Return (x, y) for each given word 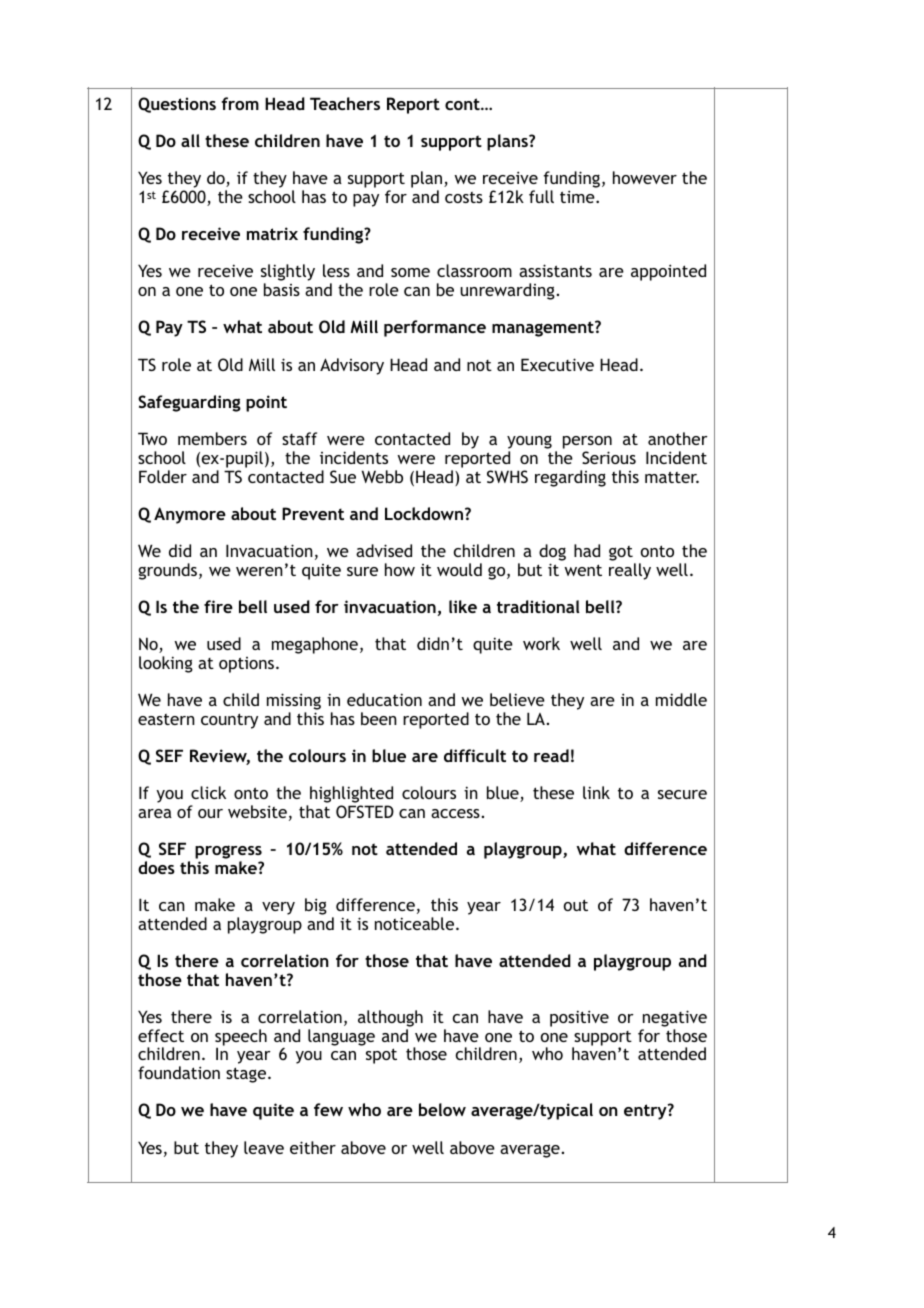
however (645, 177)
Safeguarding (189, 403)
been (379, 718)
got (622, 555)
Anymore (190, 515)
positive (579, 1018)
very (278, 908)
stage (247, 1075)
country (229, 721)
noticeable (416, 923)
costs (464, 197)
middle (681, 699)
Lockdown (424, 513)
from (240, 103)
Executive (557, 364)
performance (435, 328)
